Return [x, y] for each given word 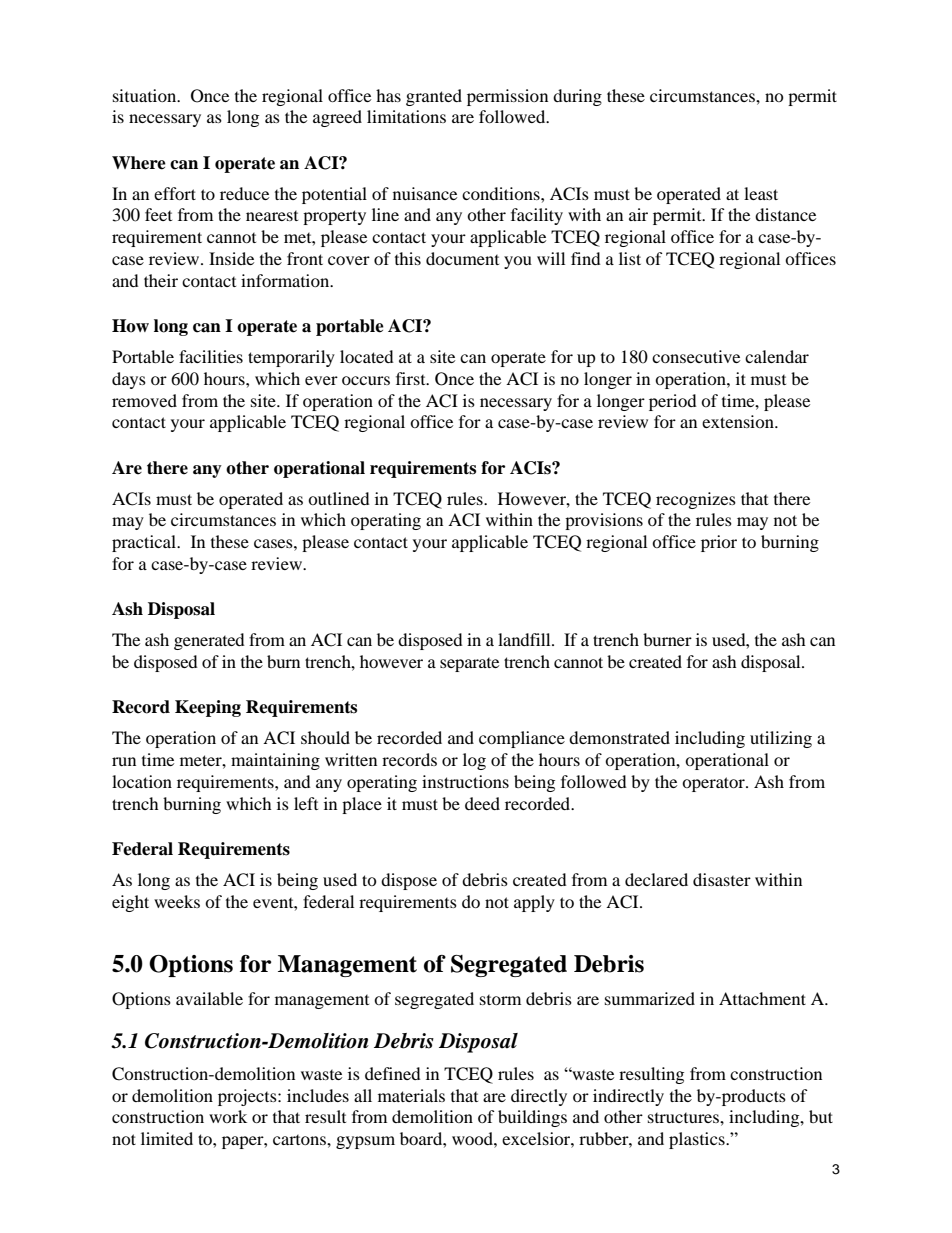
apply [534, 903]
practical [145, 543]
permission [507, 97]
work [228, 1116]
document [462, 258]
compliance [522, 739]
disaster [722, 879]
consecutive [696, 356]
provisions [604, 521]
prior [719, 543]
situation [146, 95]
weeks [177, 901]
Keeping [208, 708]
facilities [211, 356]
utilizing [781, 739]
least [761, 193]
